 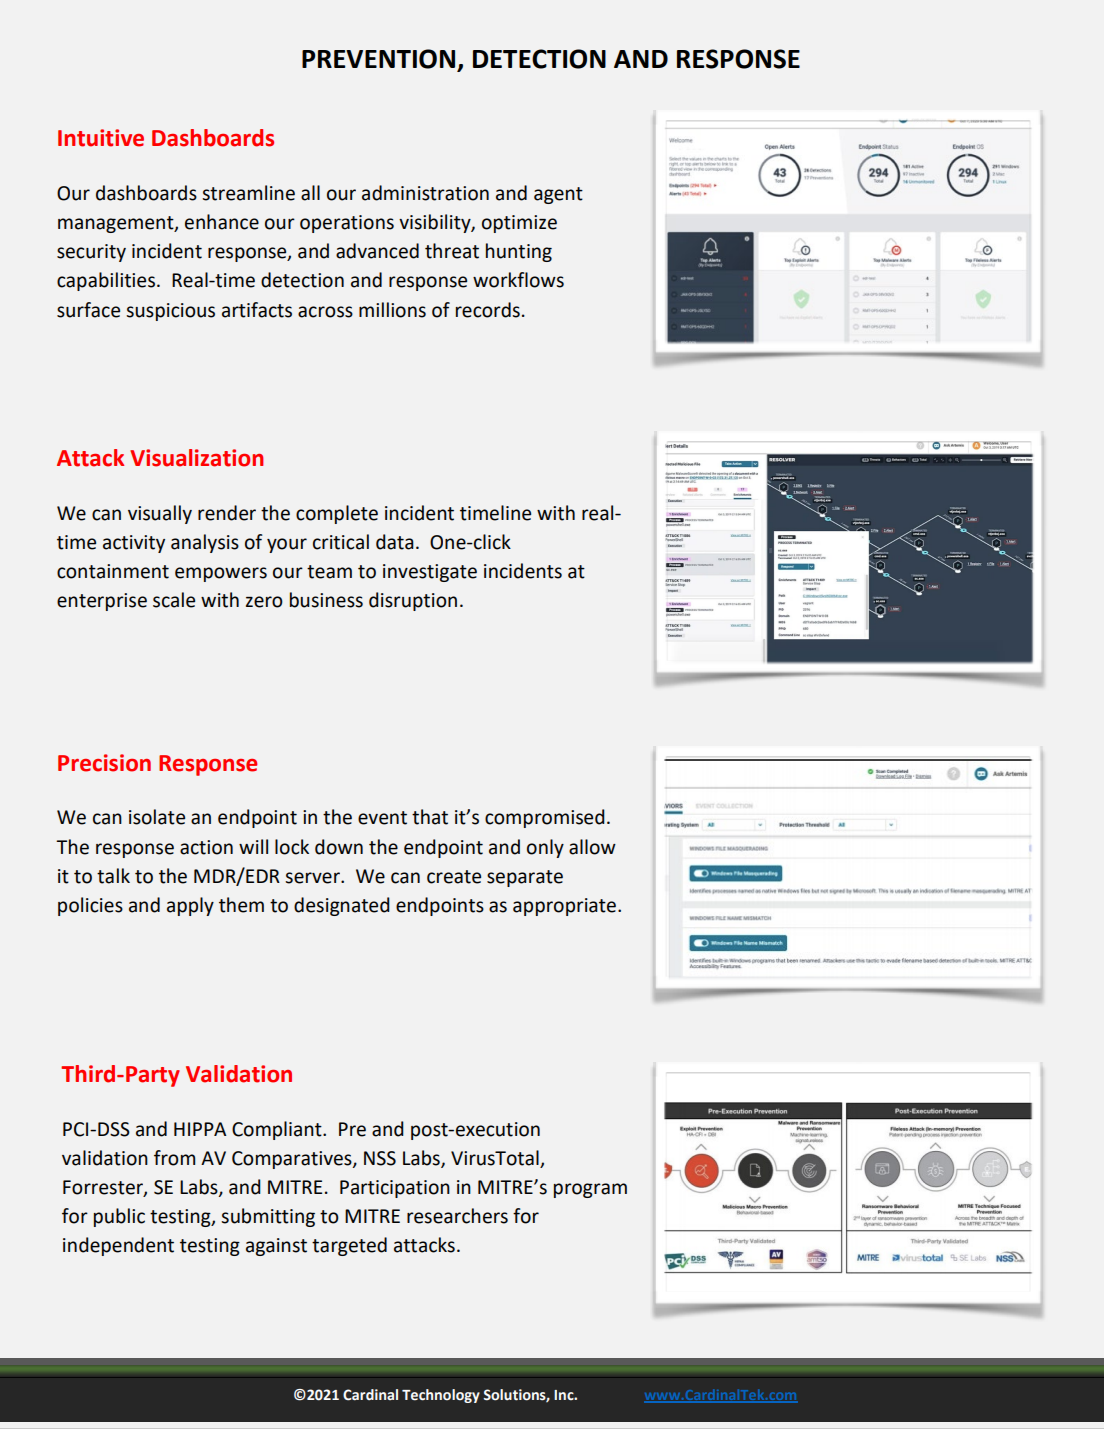 What do you see at coordinates (329, 572) in the image?
I see `team` at bounding box center [329, 572].
